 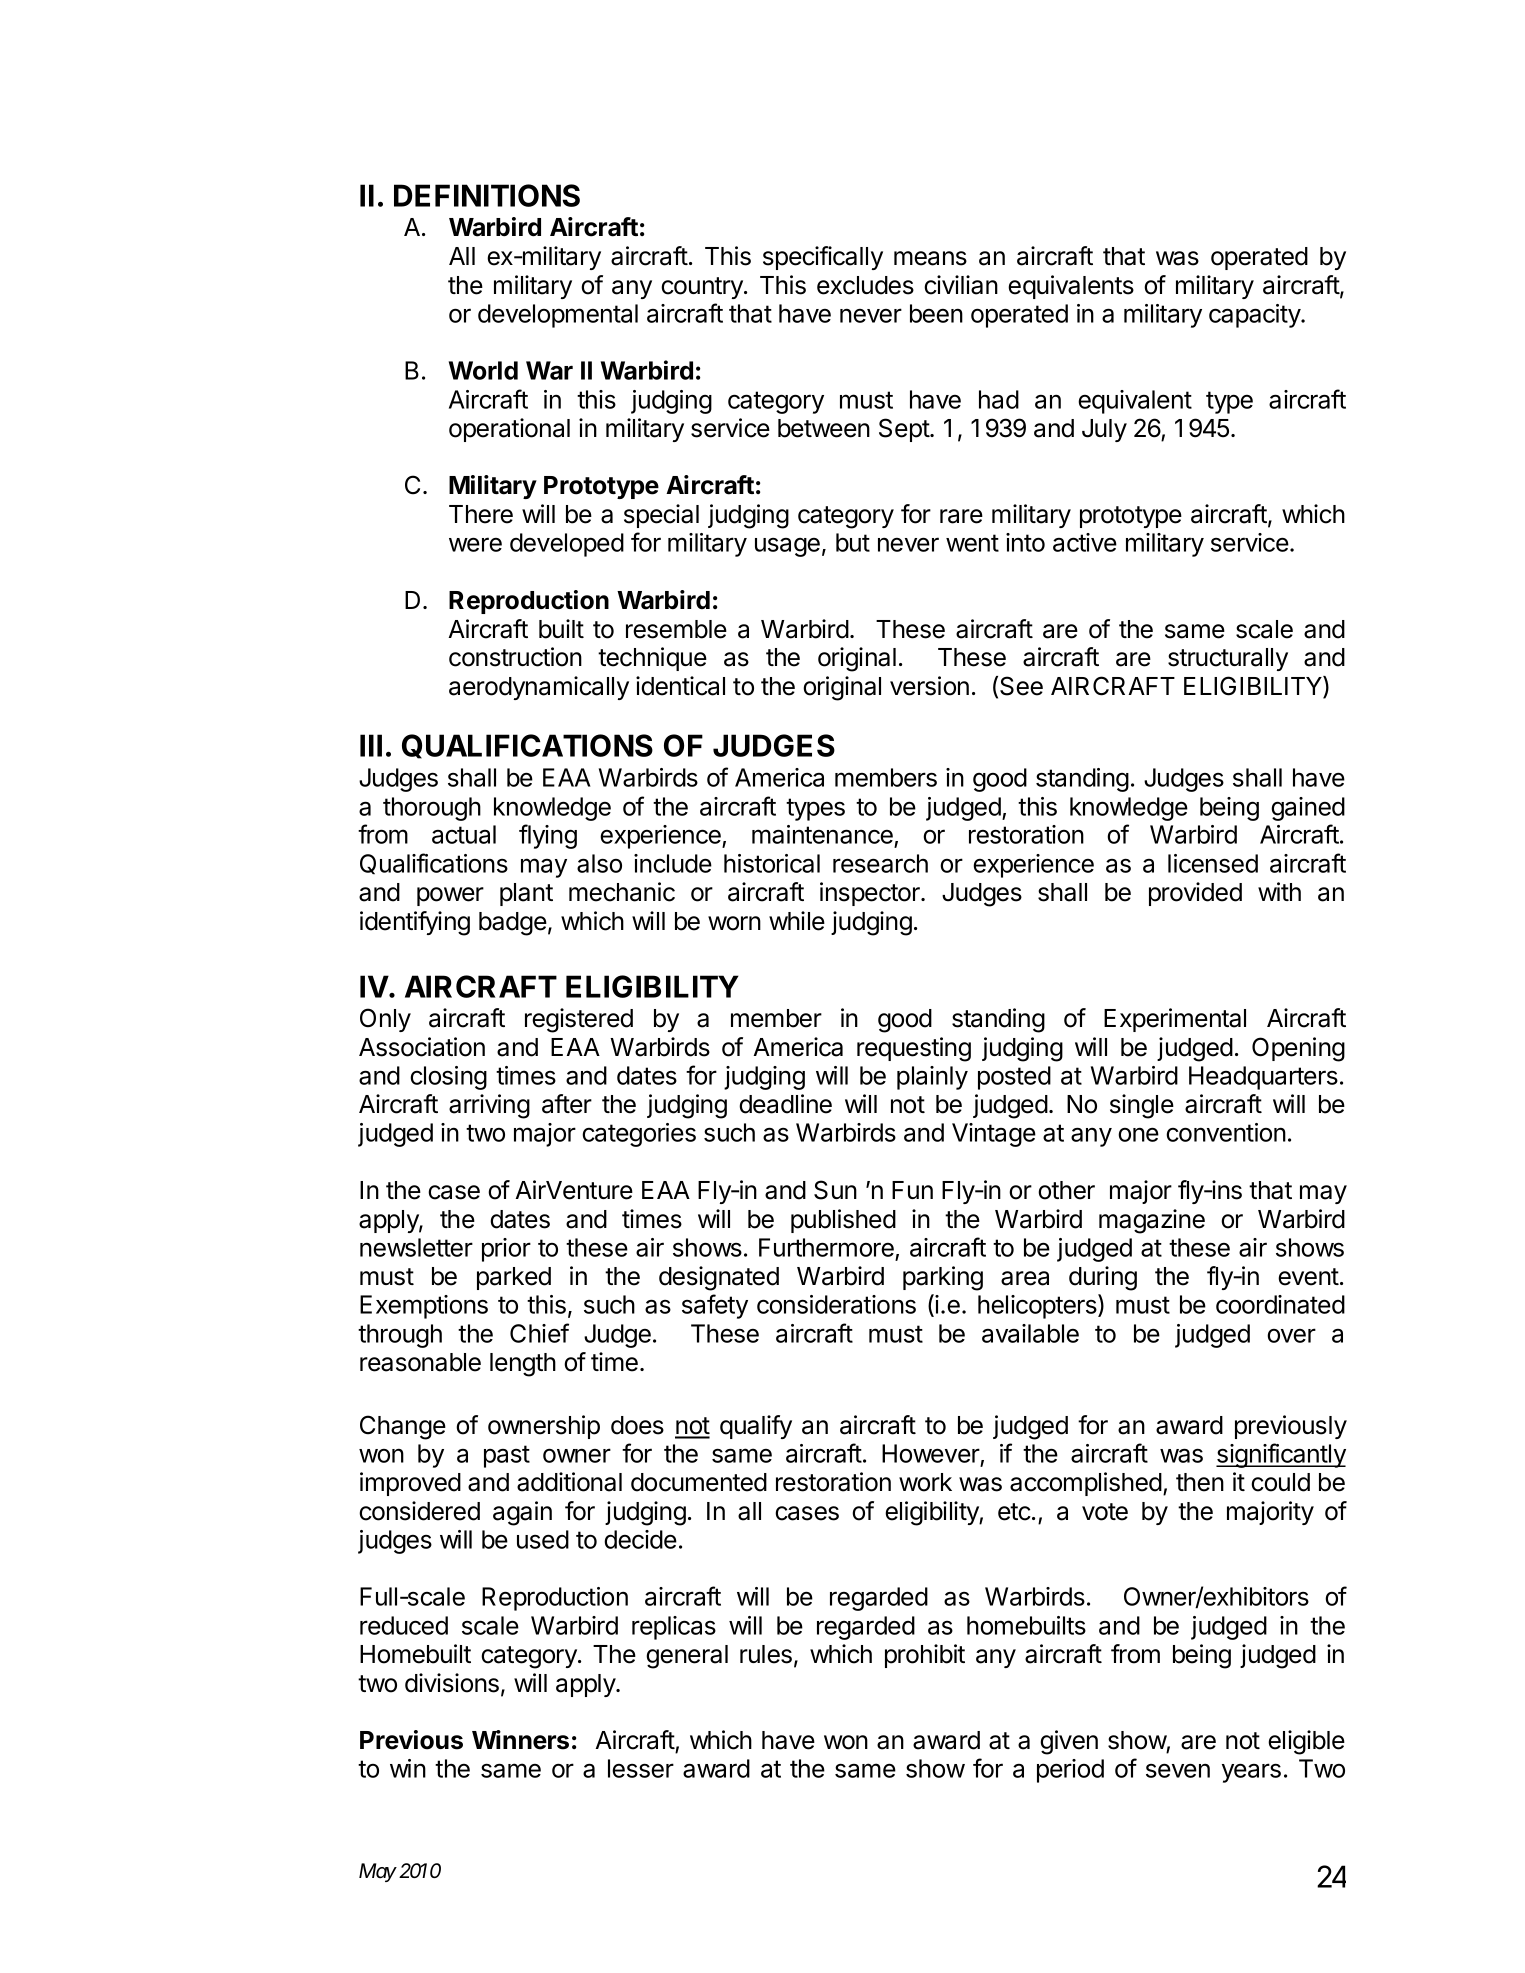 What do you see at coordinates (520, 1740) in the screenshot?
I see `Winners` at bounding box center [520, 1740].
